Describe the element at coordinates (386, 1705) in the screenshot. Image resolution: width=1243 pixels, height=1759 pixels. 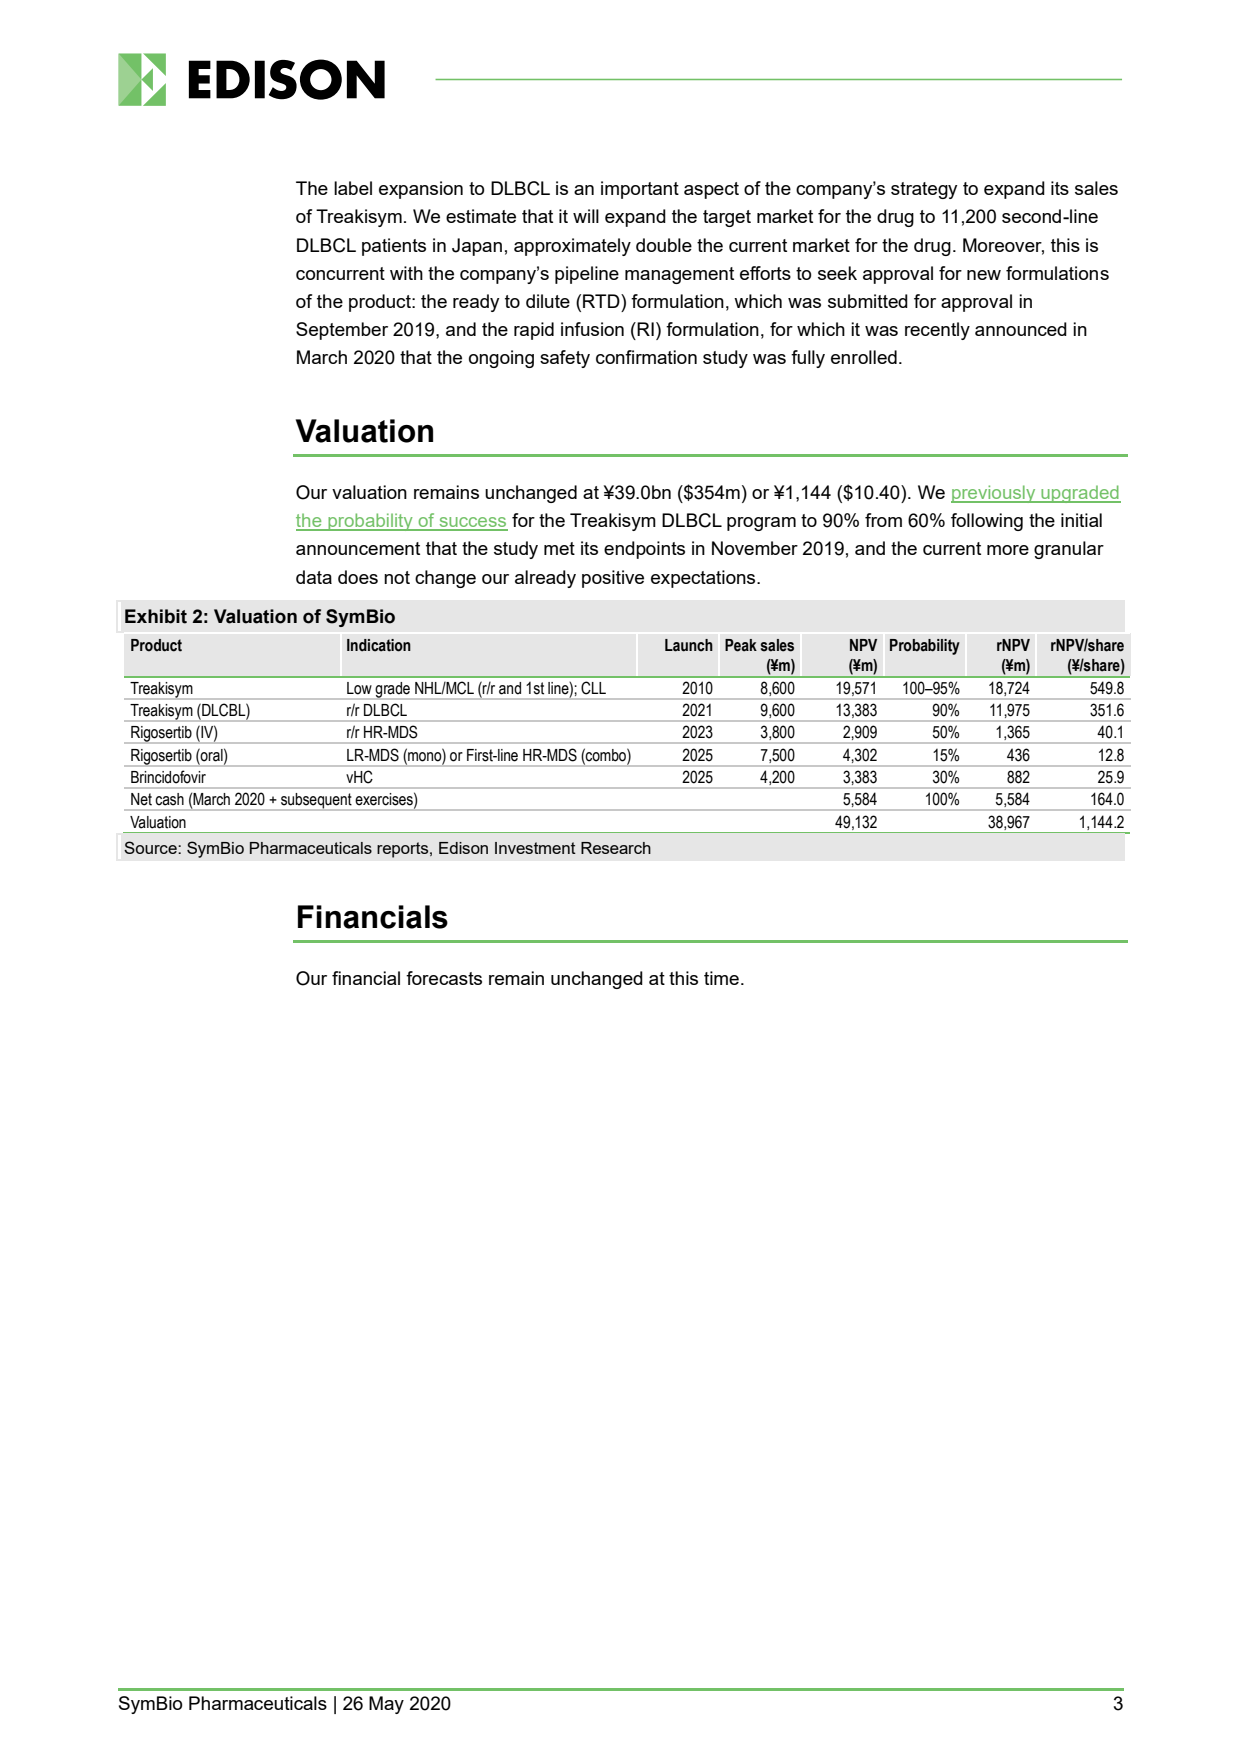
I see `May` at that location.
